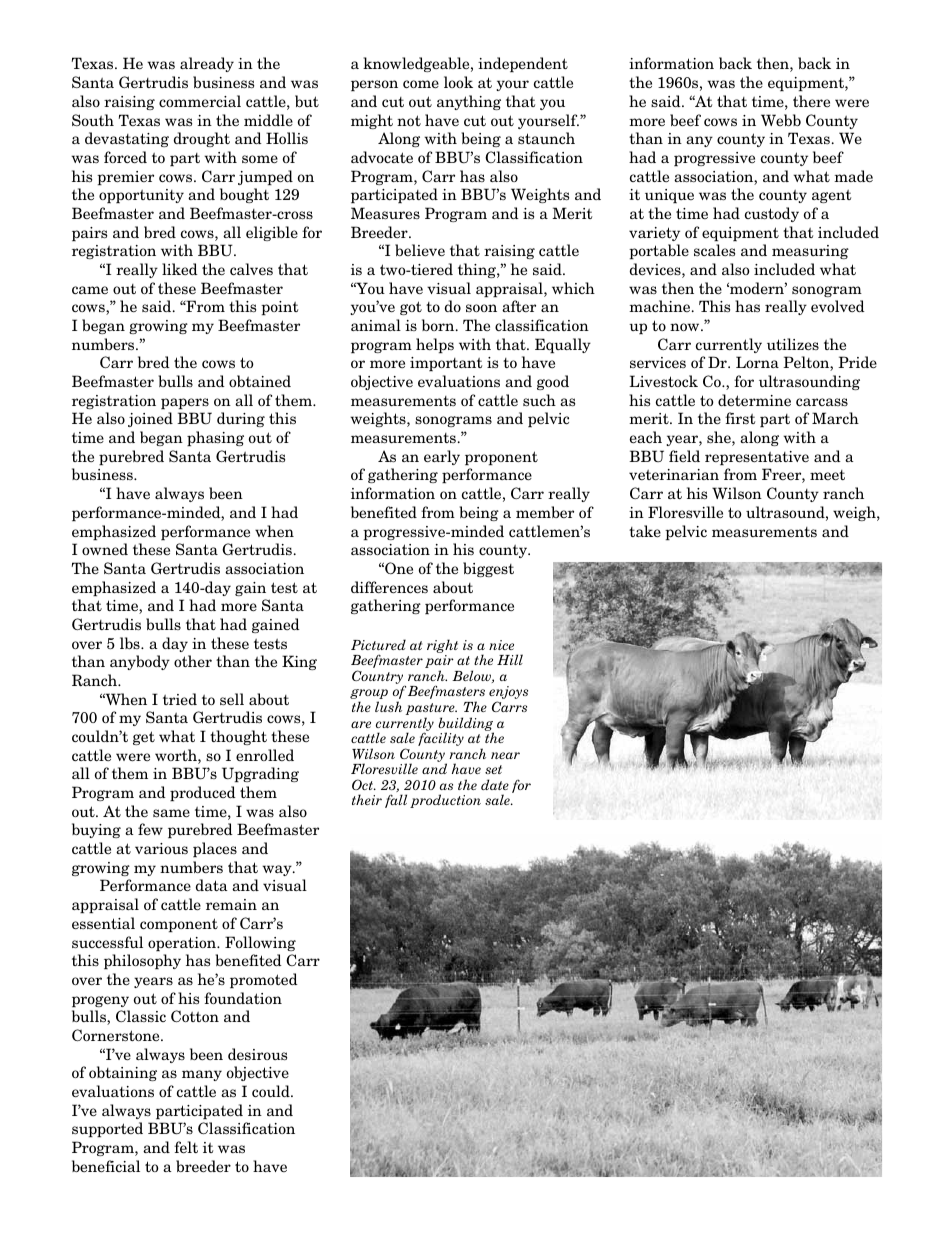  I want to click on Webb, so click(781, 120).
